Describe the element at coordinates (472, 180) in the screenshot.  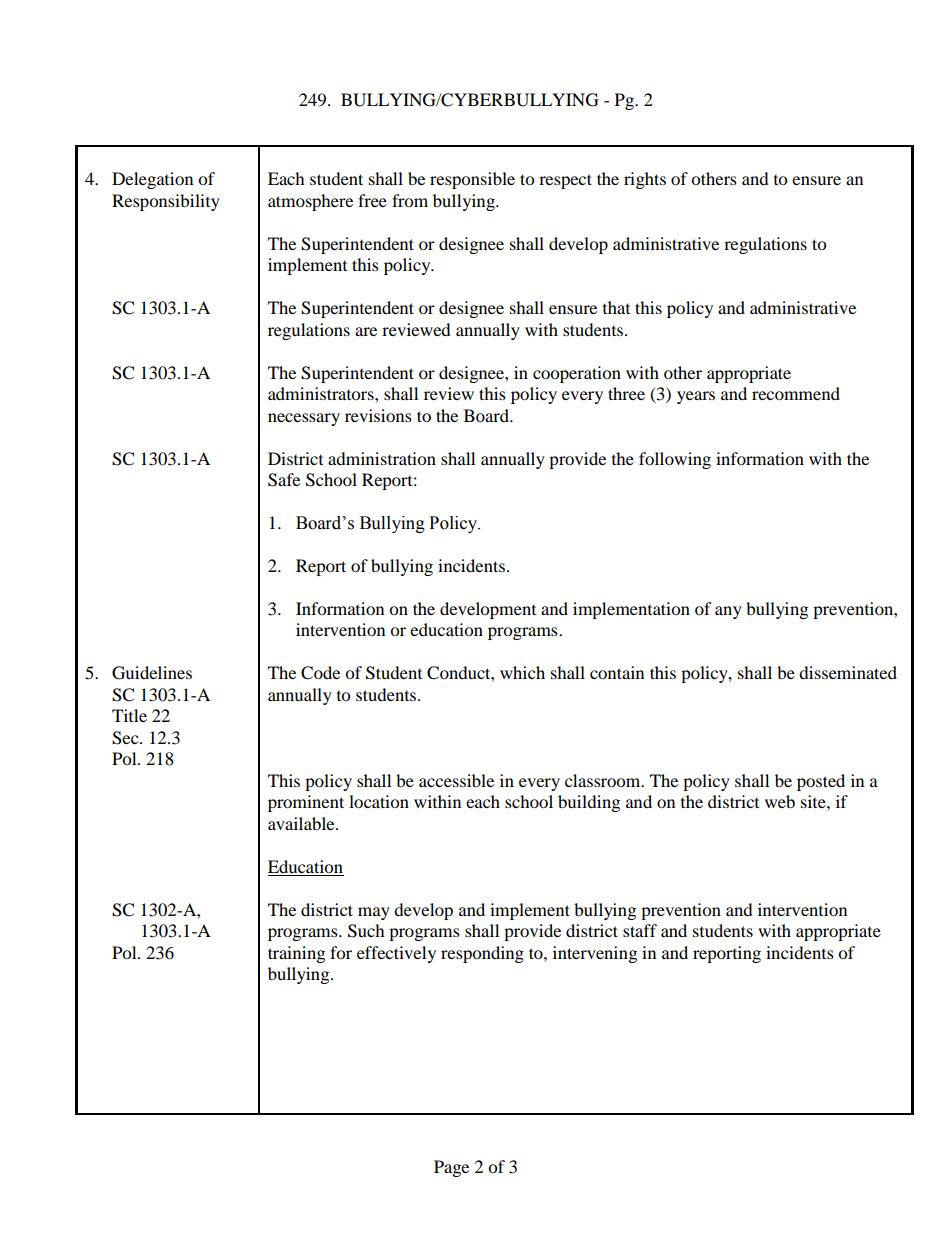
I see `responsible` at that location.
